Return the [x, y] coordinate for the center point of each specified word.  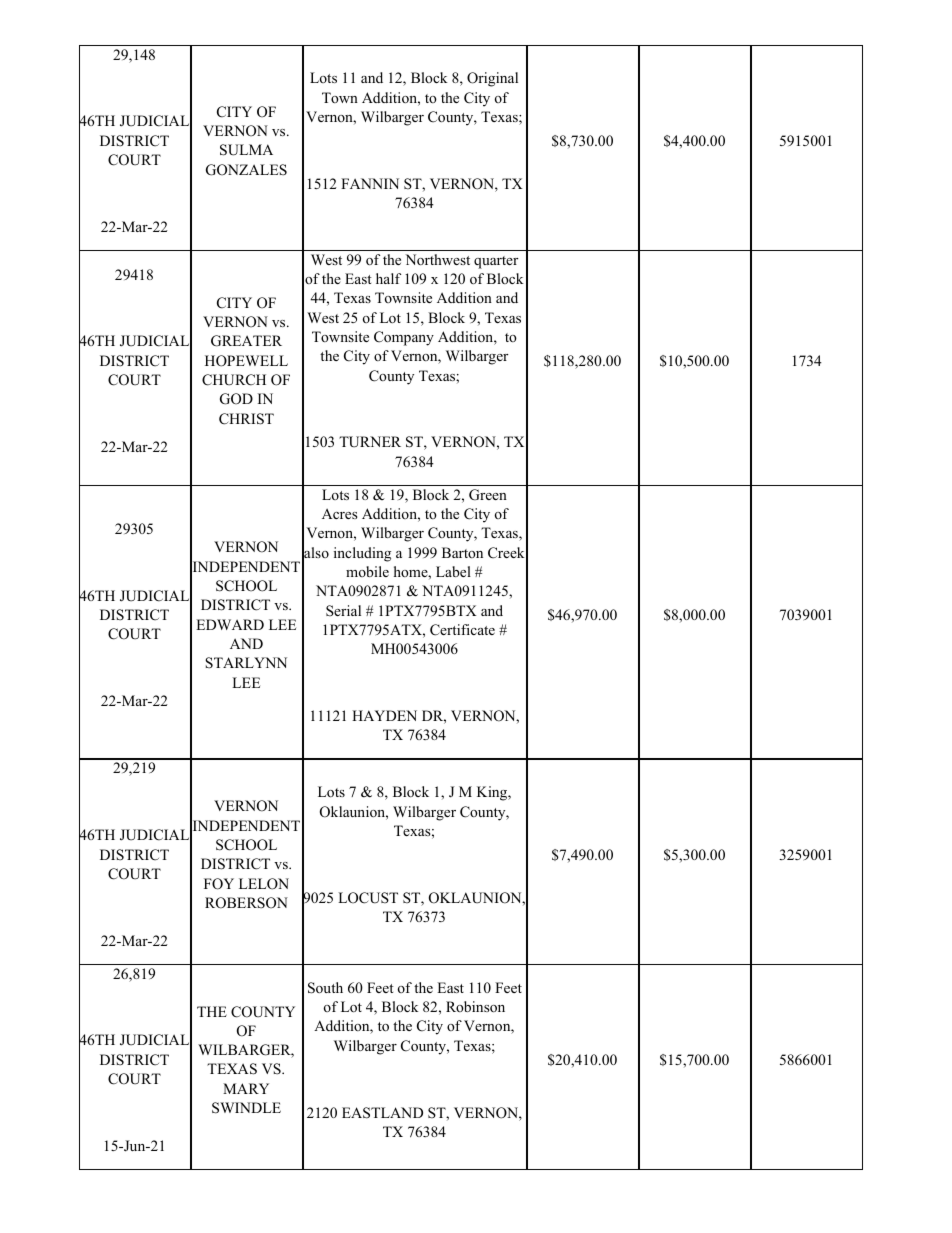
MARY [246, 1088]
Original [492, 79]
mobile [367, 571]
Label [453, 571]
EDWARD [230, 624]
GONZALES [246, 170]
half [388, 278]
